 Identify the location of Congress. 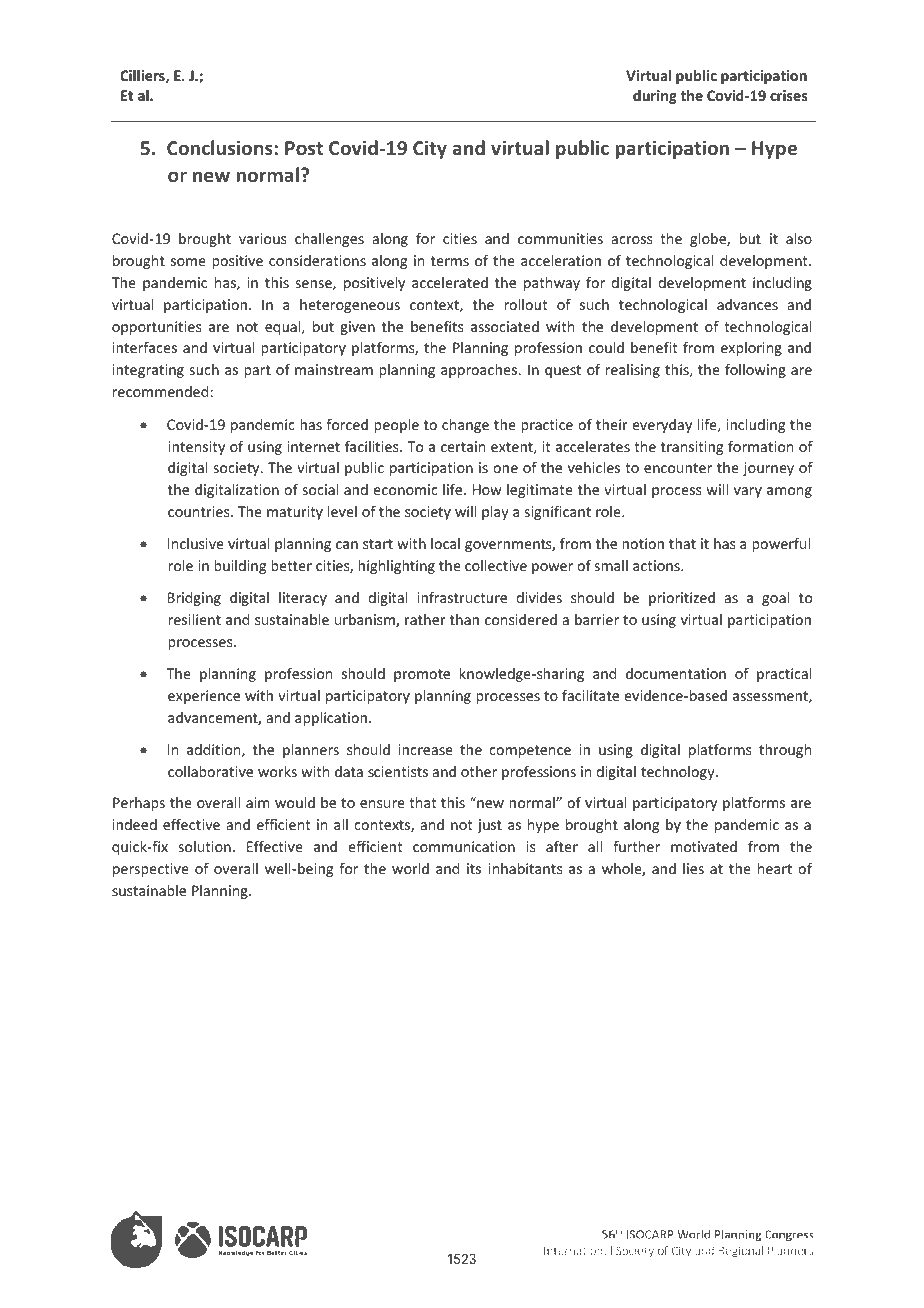
(704, 1241).
